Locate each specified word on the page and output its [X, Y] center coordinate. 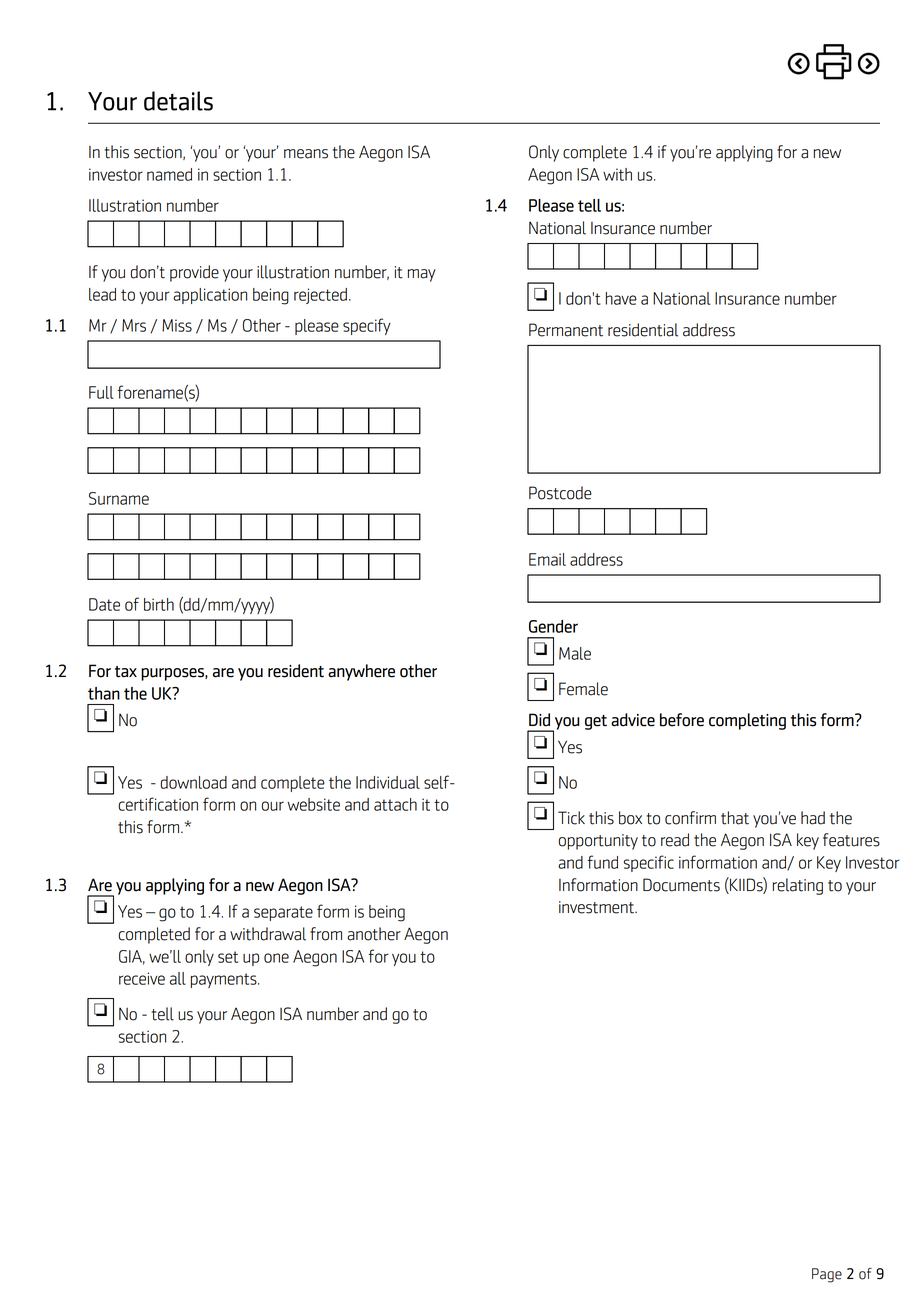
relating [798, 886]
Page [827, 1275]
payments [225, 980]
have [621, 298]
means [306, 154]
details [178, 101]
